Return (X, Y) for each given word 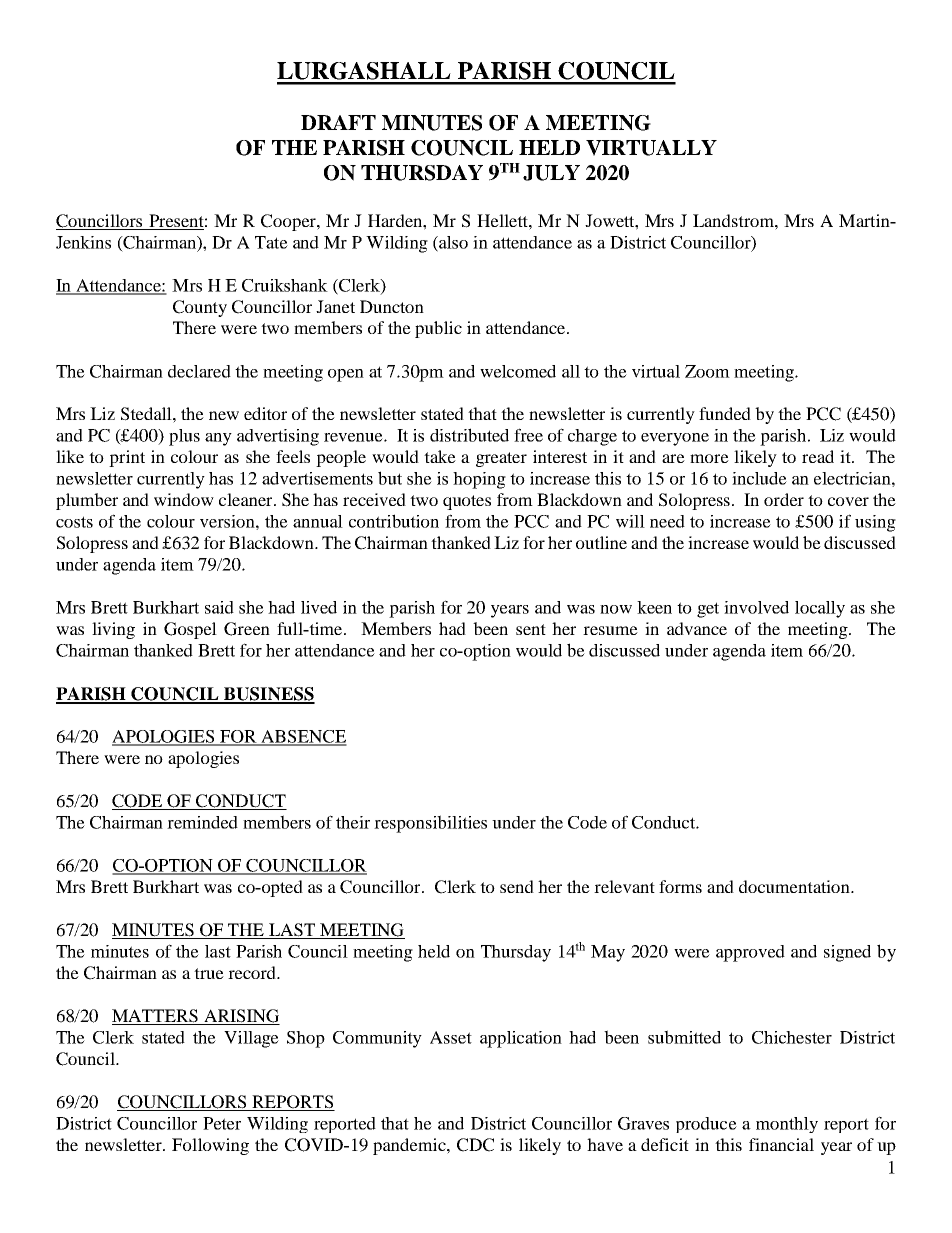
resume (610, 630)
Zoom (707, 371)
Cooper (289, 222)
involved (756, 607)
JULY (551, 173)
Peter (222, 1123)
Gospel (190, 630)
